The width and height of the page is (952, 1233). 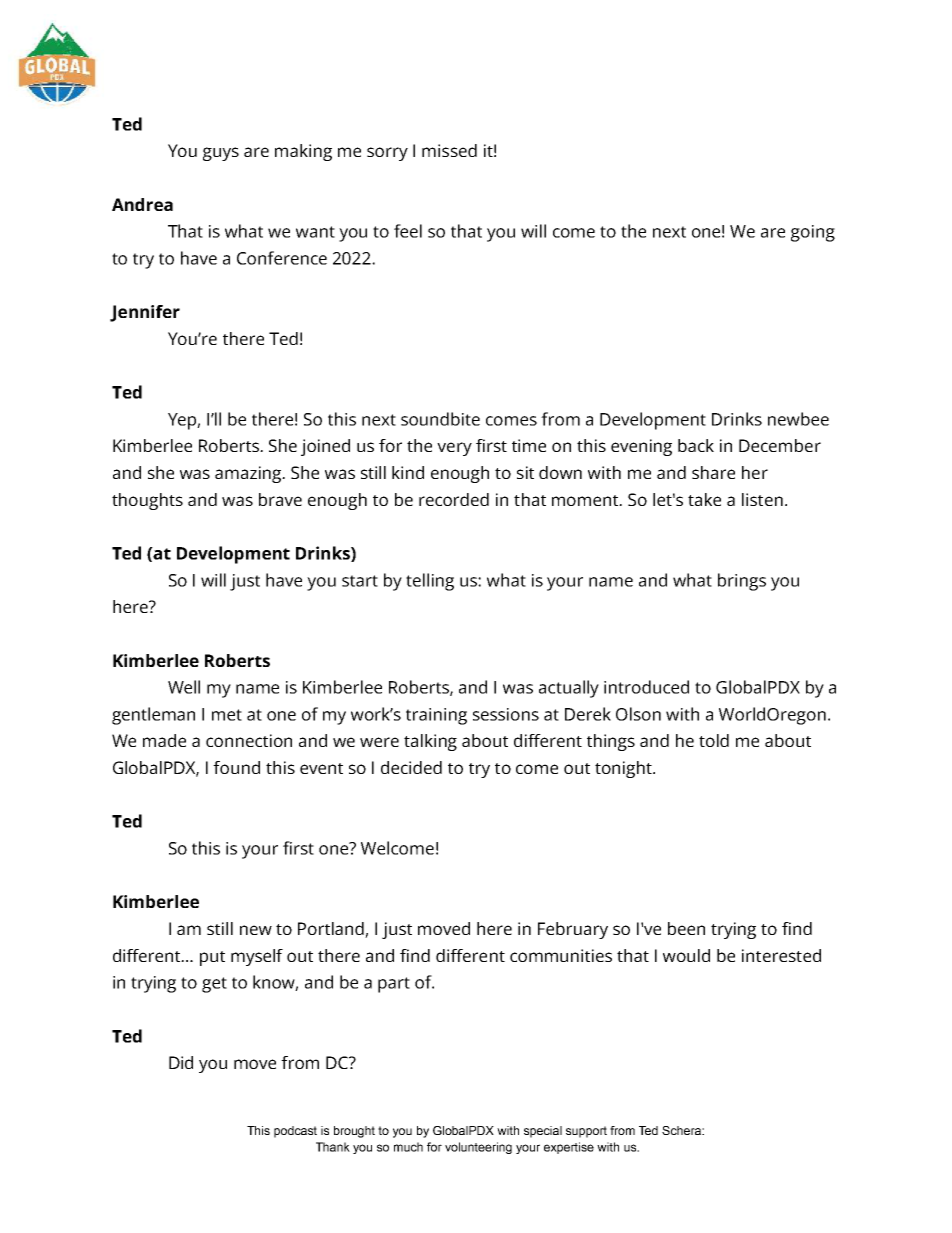 I want to click on guys, so click(x=221, y=154).
